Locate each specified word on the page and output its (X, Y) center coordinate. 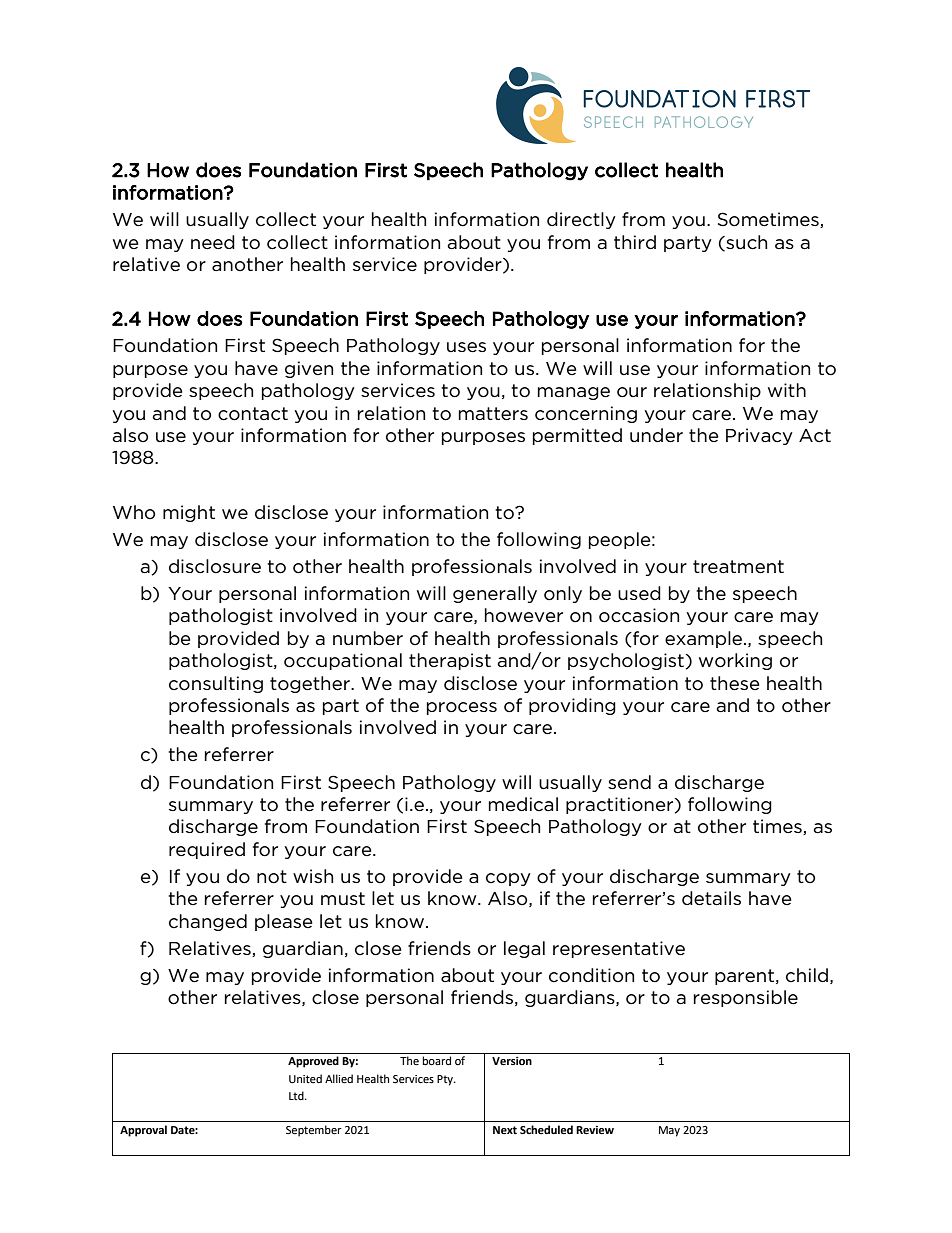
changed (208, 922)
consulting (216, 684)
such (745, 243)
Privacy (759, 436)
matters (493, 414)
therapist (450, 661)
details (711, 898)
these (735, 683)
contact (253, 414)
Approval (143, 1131)
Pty (446, 1080)
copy (508, 879)
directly (581, 220)
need (213, 242)
